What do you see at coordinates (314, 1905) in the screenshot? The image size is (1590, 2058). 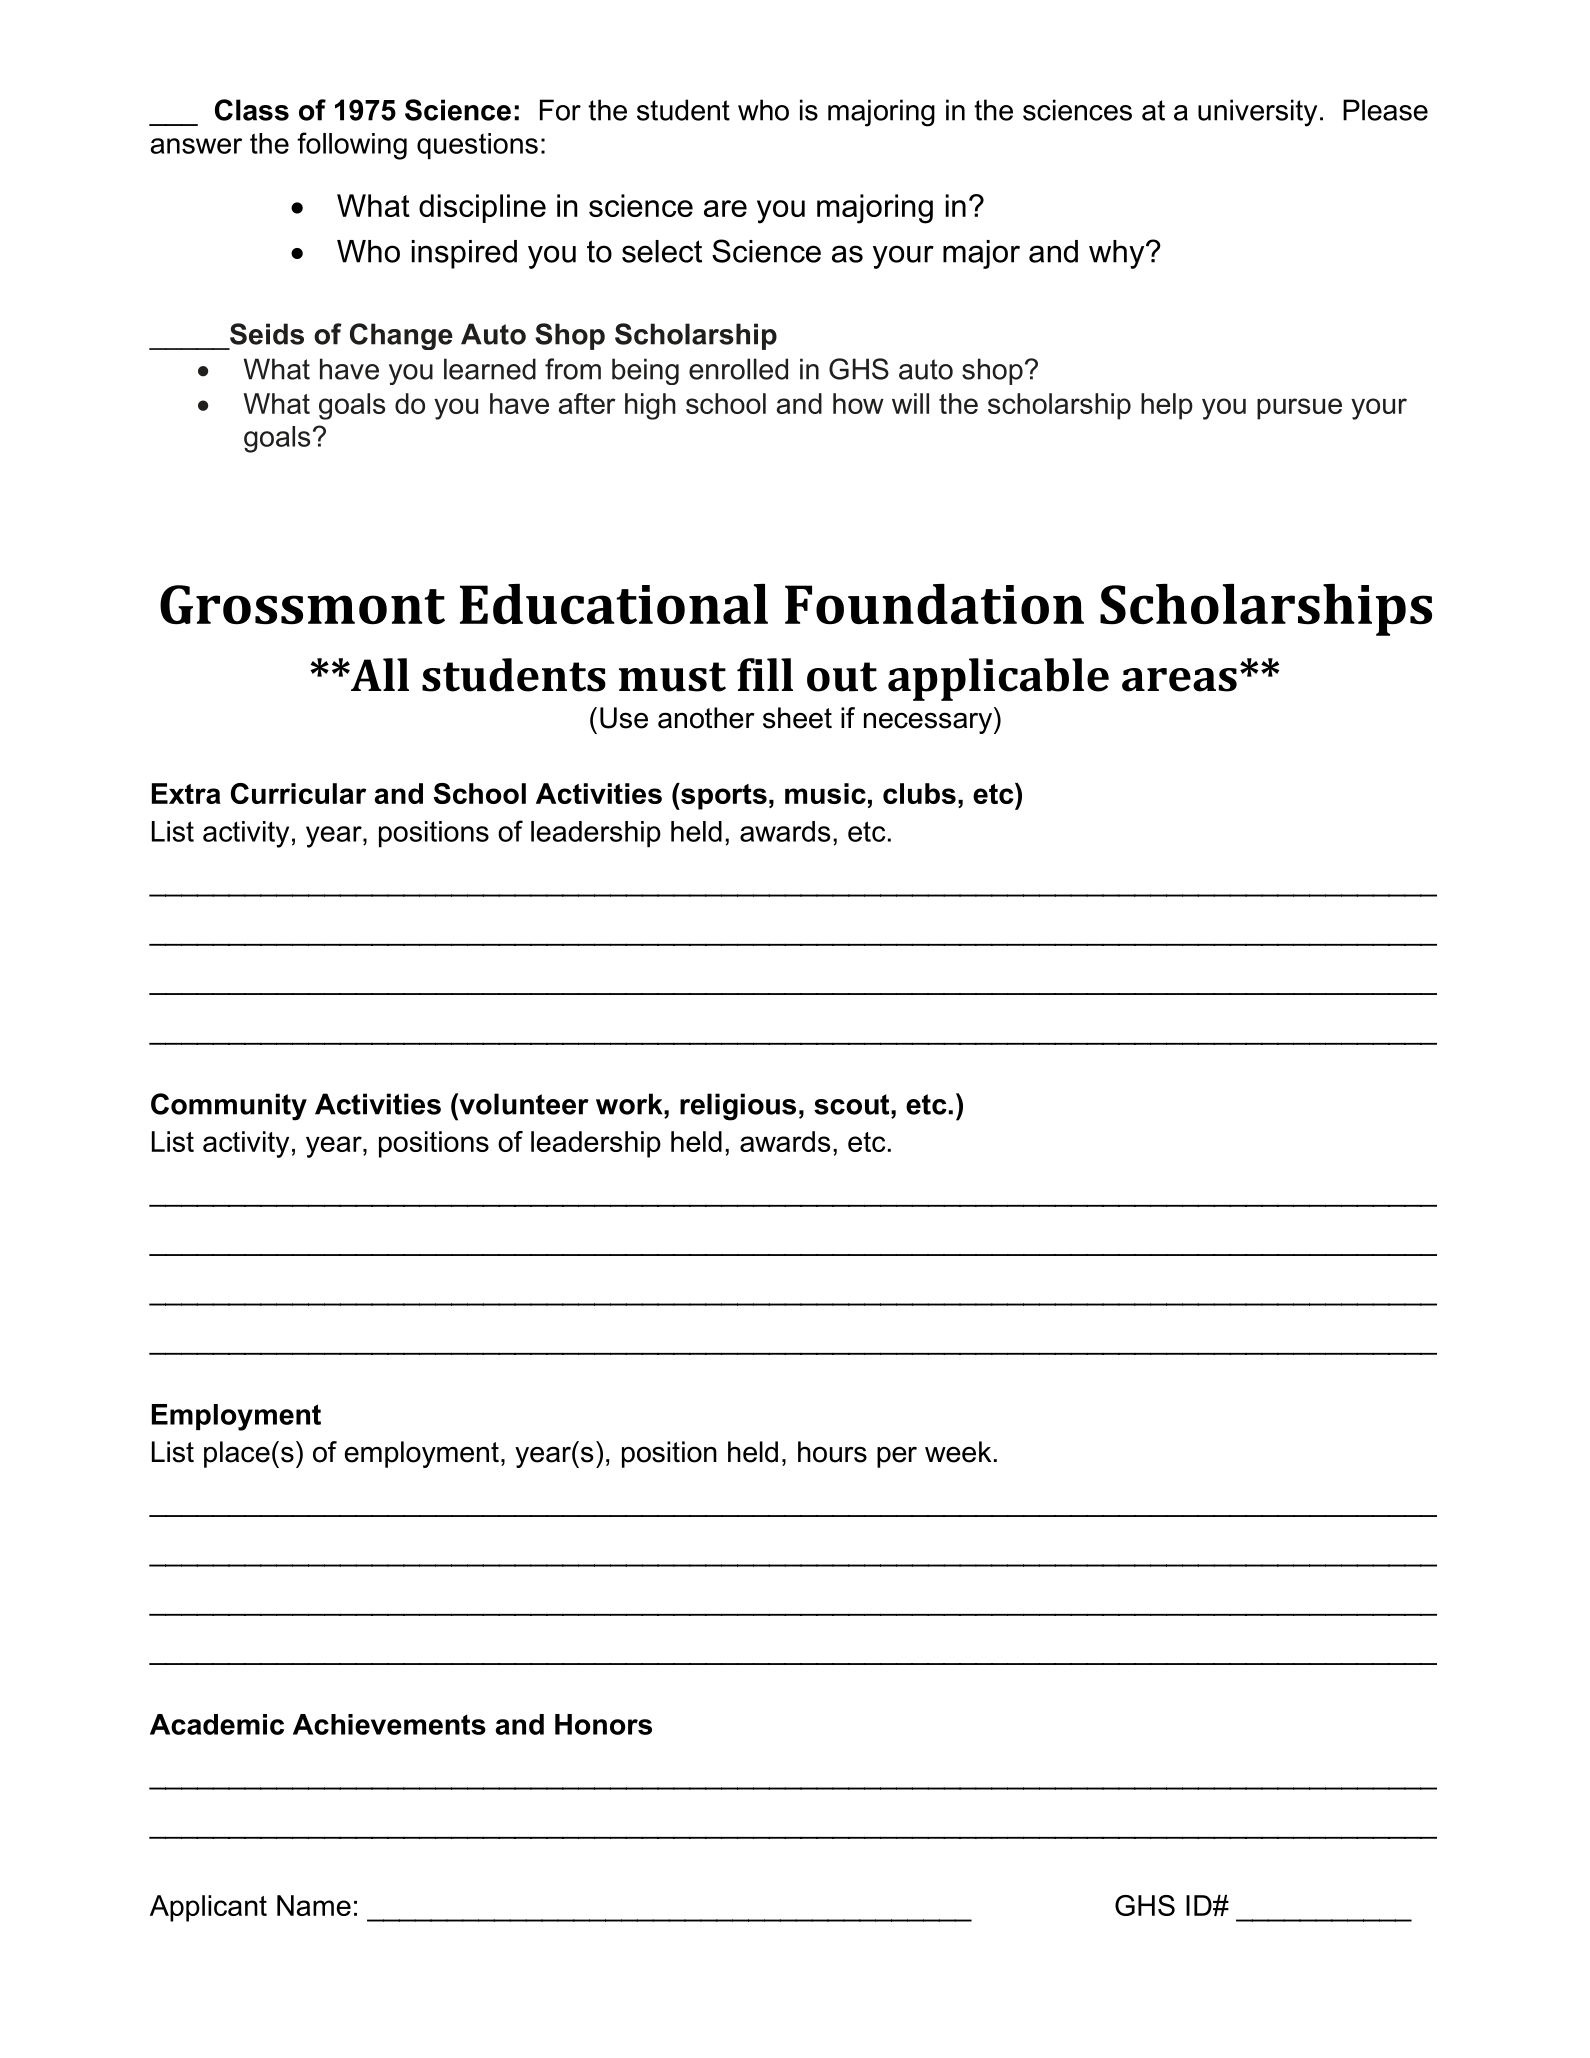 I see `Name` at bounding box center [314, 1905].
